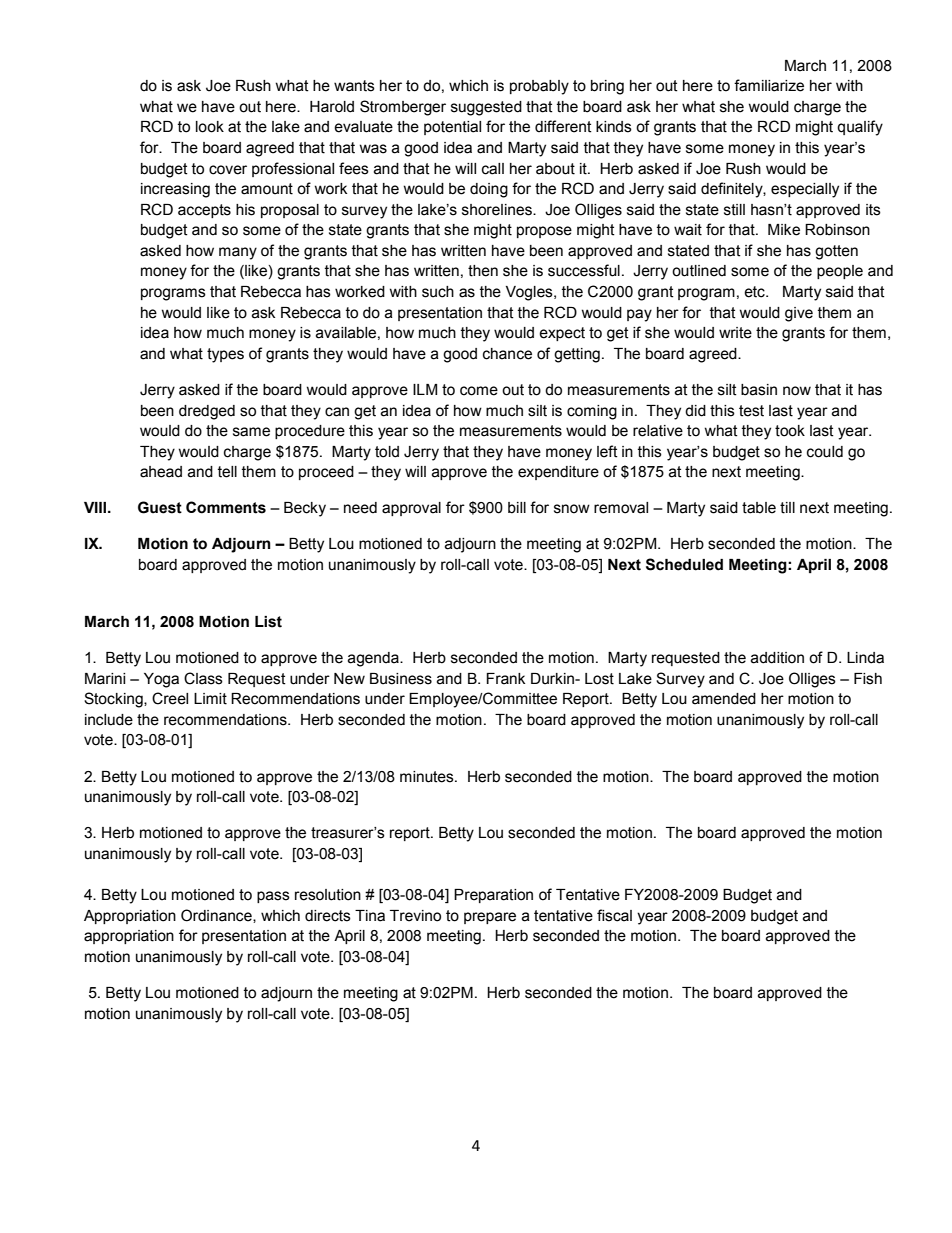 The width and height of the page is (952, 1233). What do you see at coordinates (759, 508) in the page?
I see `table` at bounding box center [759, 508].
